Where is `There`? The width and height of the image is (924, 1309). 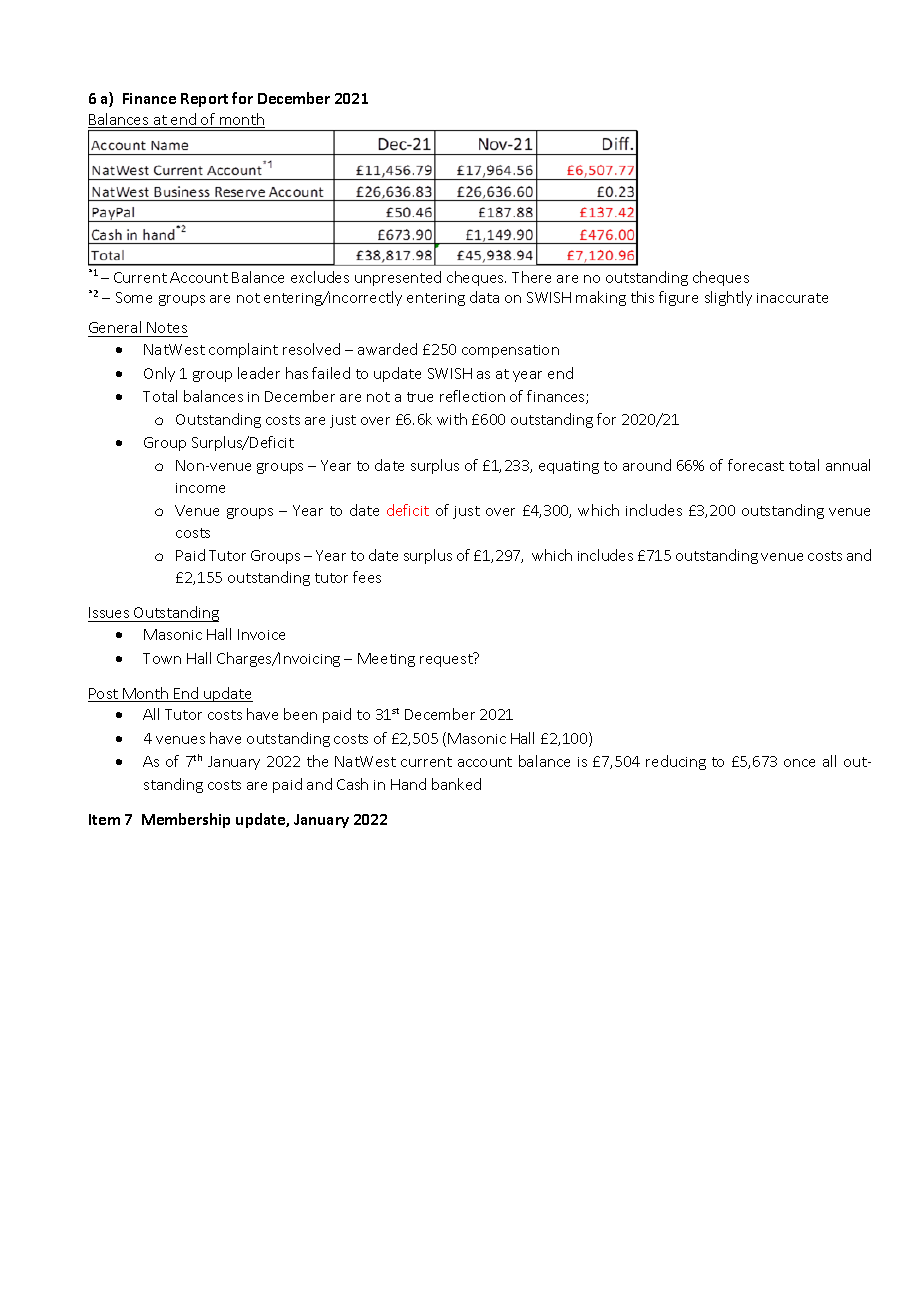 There is located at coordinates (531, 277).
